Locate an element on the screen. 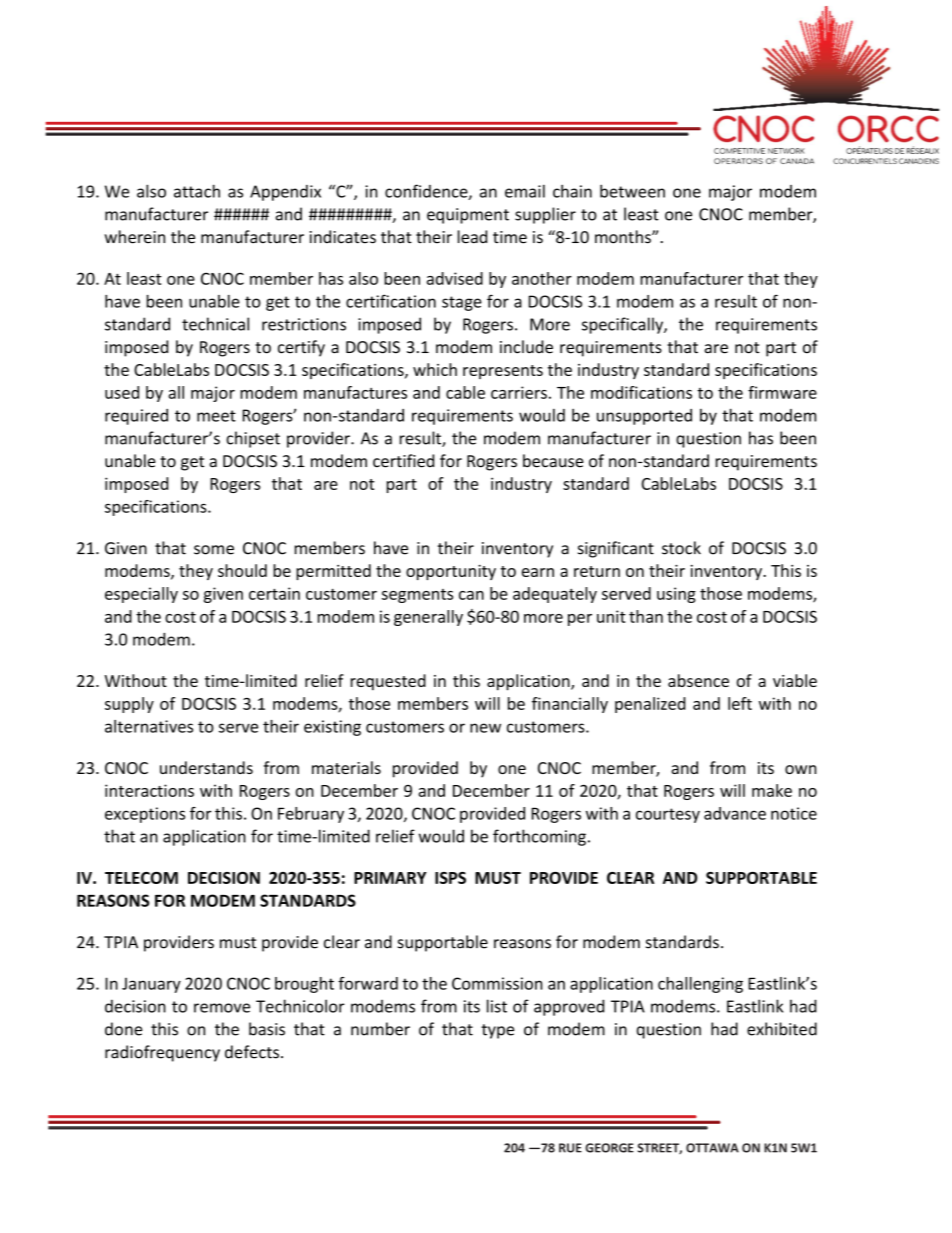 Image resolution: width=952 pixels, height=1233 pixels. between is located at coordinates (632, 191).
